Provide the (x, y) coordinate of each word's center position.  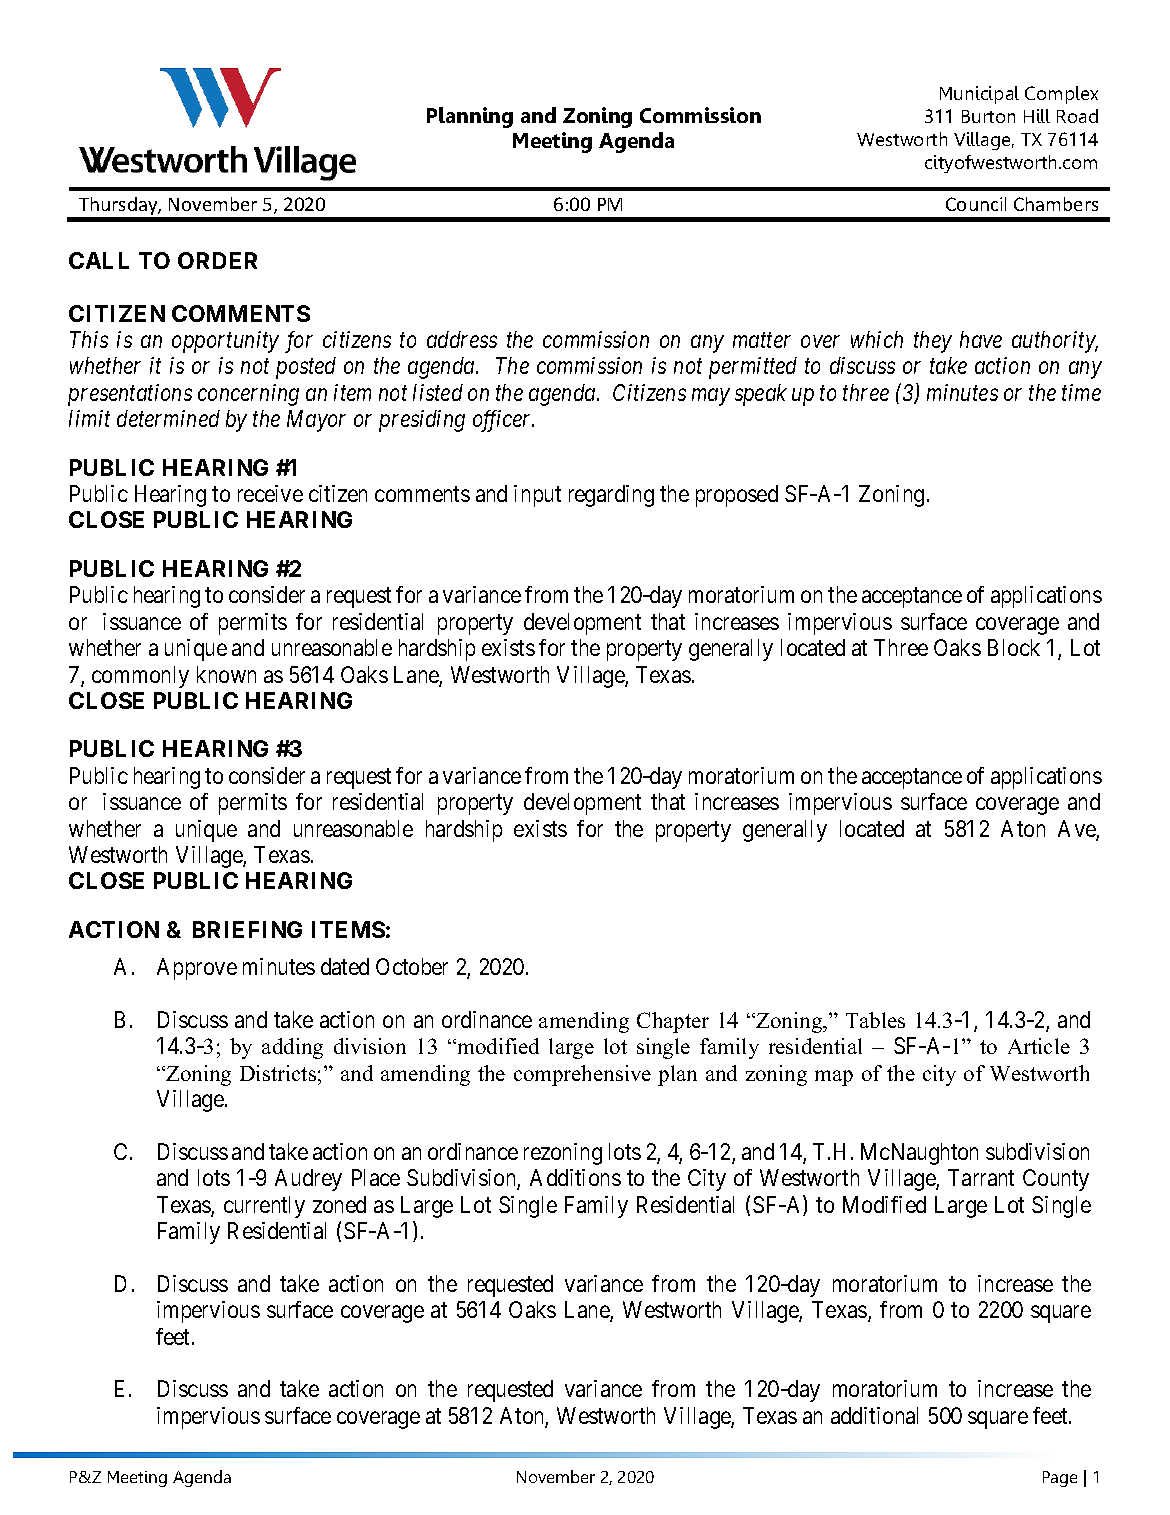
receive (270, 493)
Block (1014, 647)
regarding (611, 496)
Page (1060, 1479)
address (462, 339)
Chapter (673, 1022)
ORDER (217, 260)
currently (264, 1207)
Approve (197, 969)
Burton (988, 116)
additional (874, 1415)
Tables (875, 1020)
